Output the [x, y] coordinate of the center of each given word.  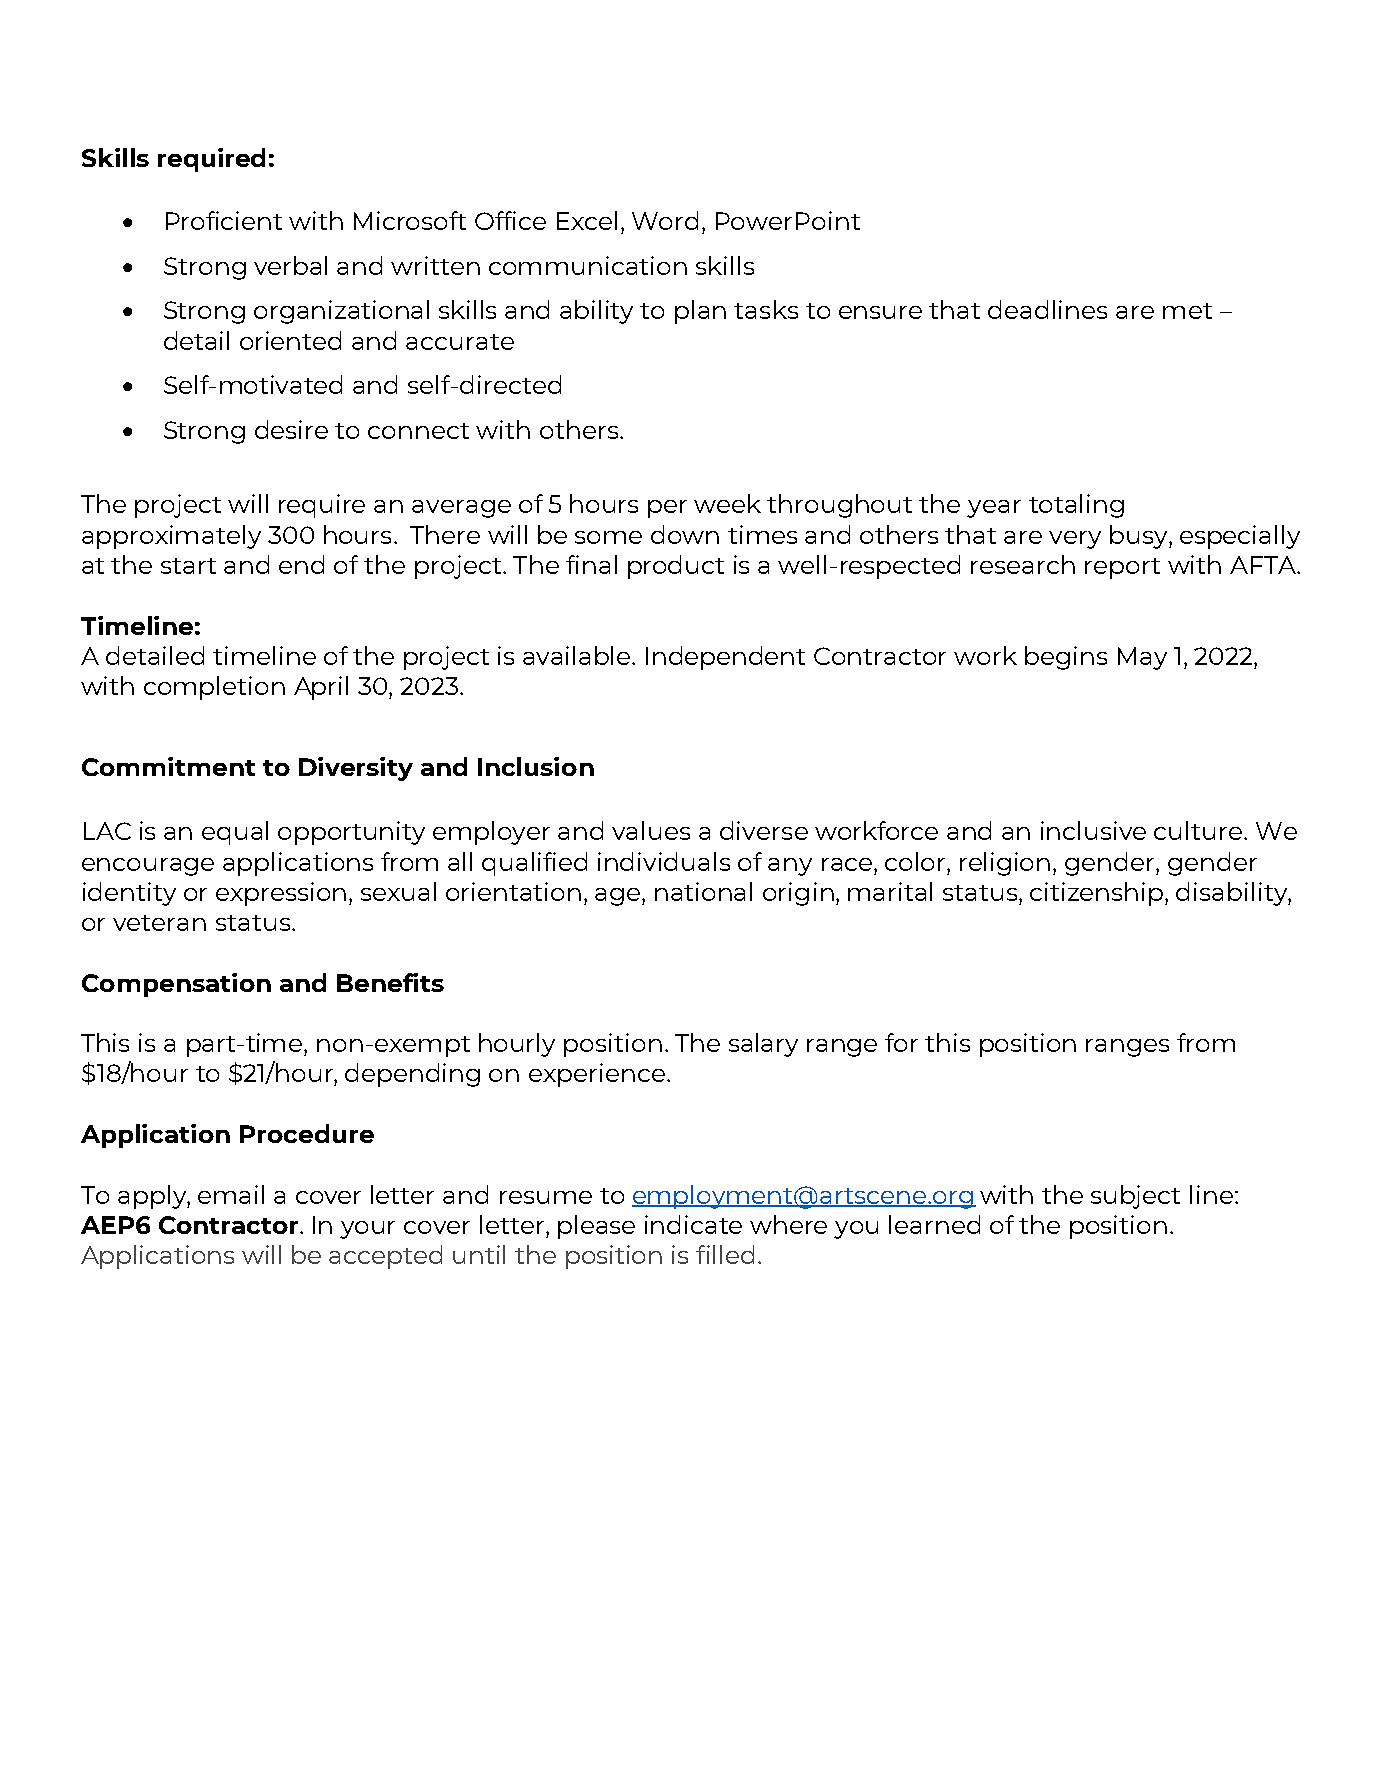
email [231, 1194]
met [1187, 311]
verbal [290, 265]
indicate [693, 1224]
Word [665, 220]
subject [1135, 1197]
